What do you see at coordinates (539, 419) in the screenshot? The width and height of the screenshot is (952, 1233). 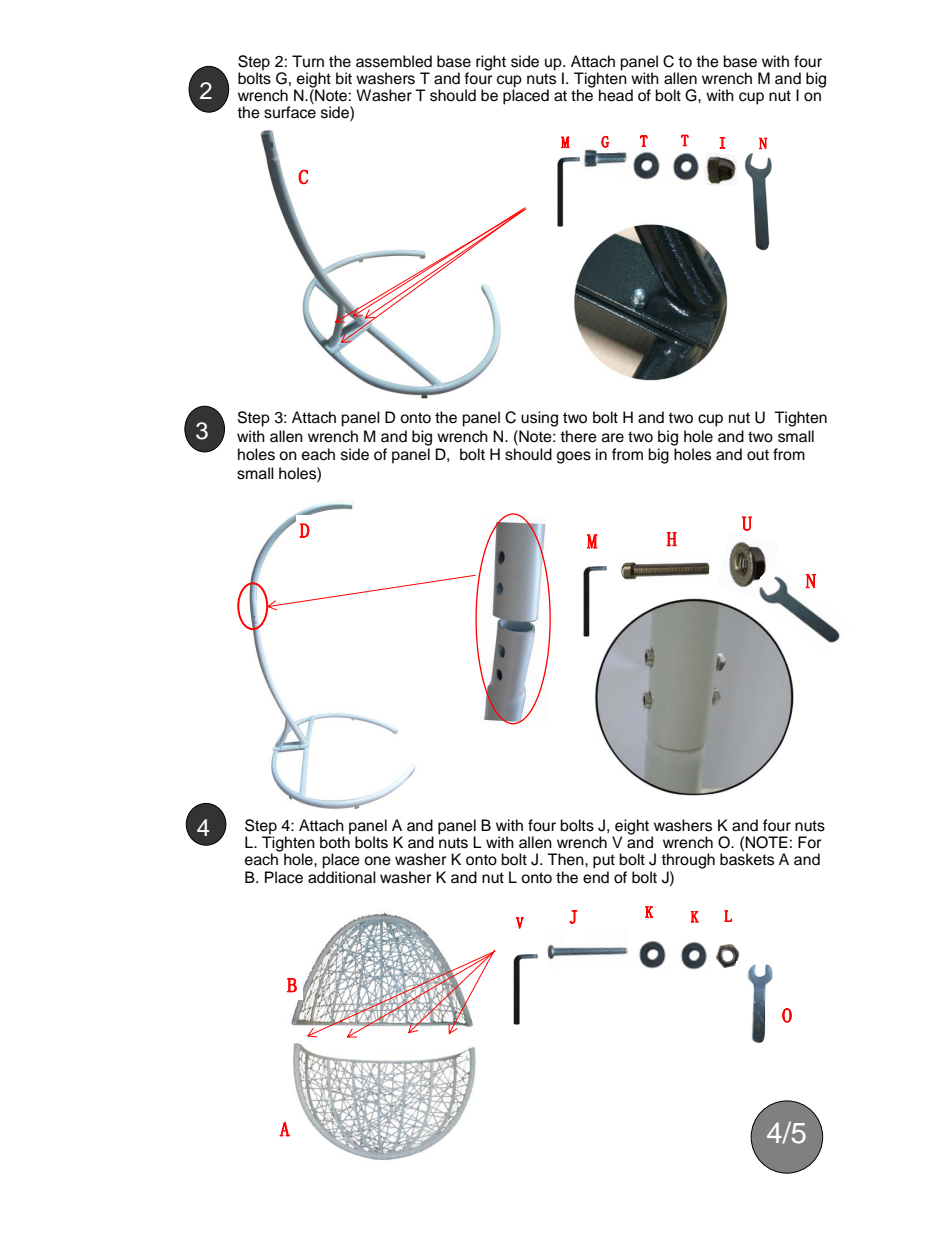 I see `using` at bounding box center [539, 419].
